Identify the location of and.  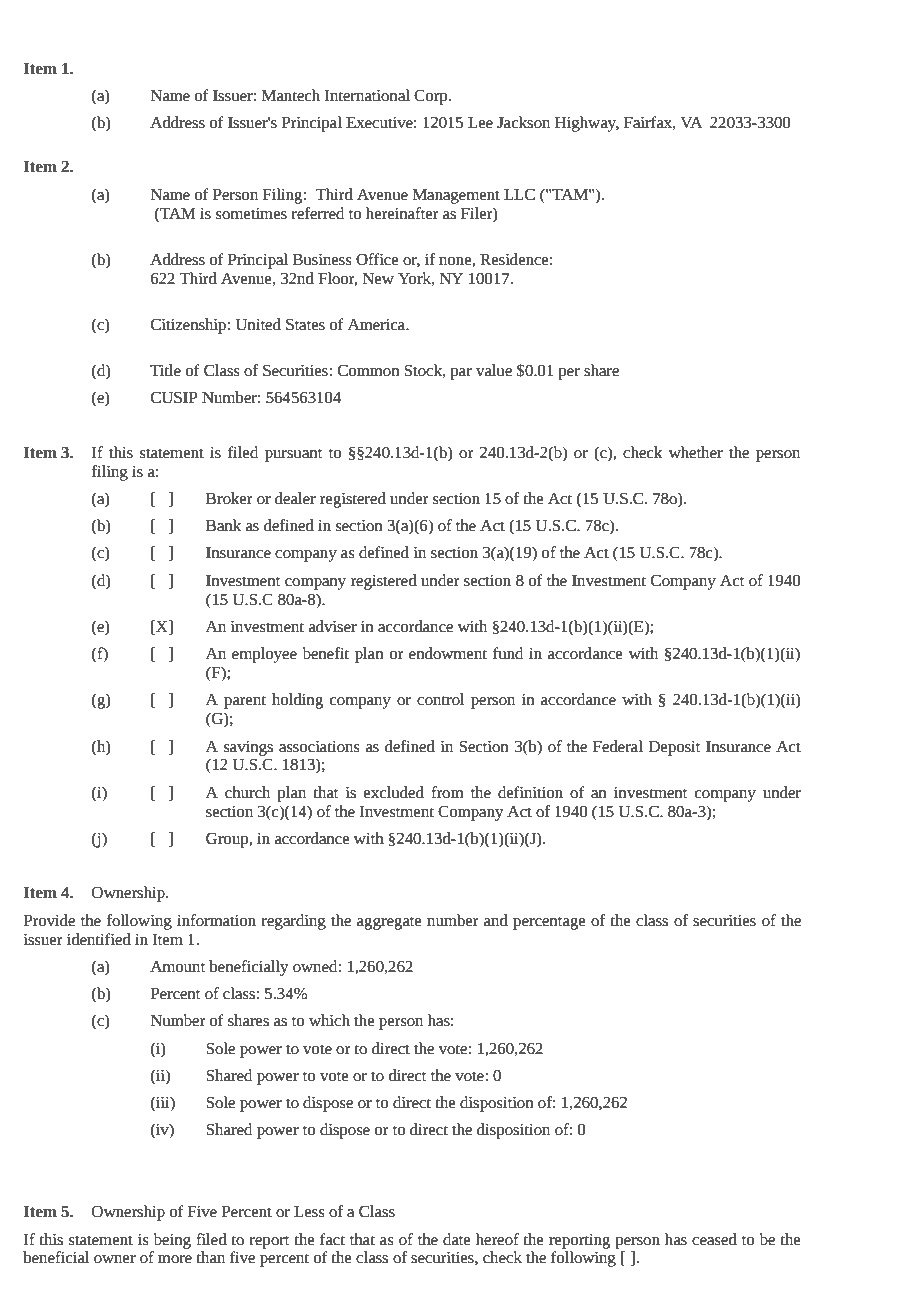
(496, 920).
